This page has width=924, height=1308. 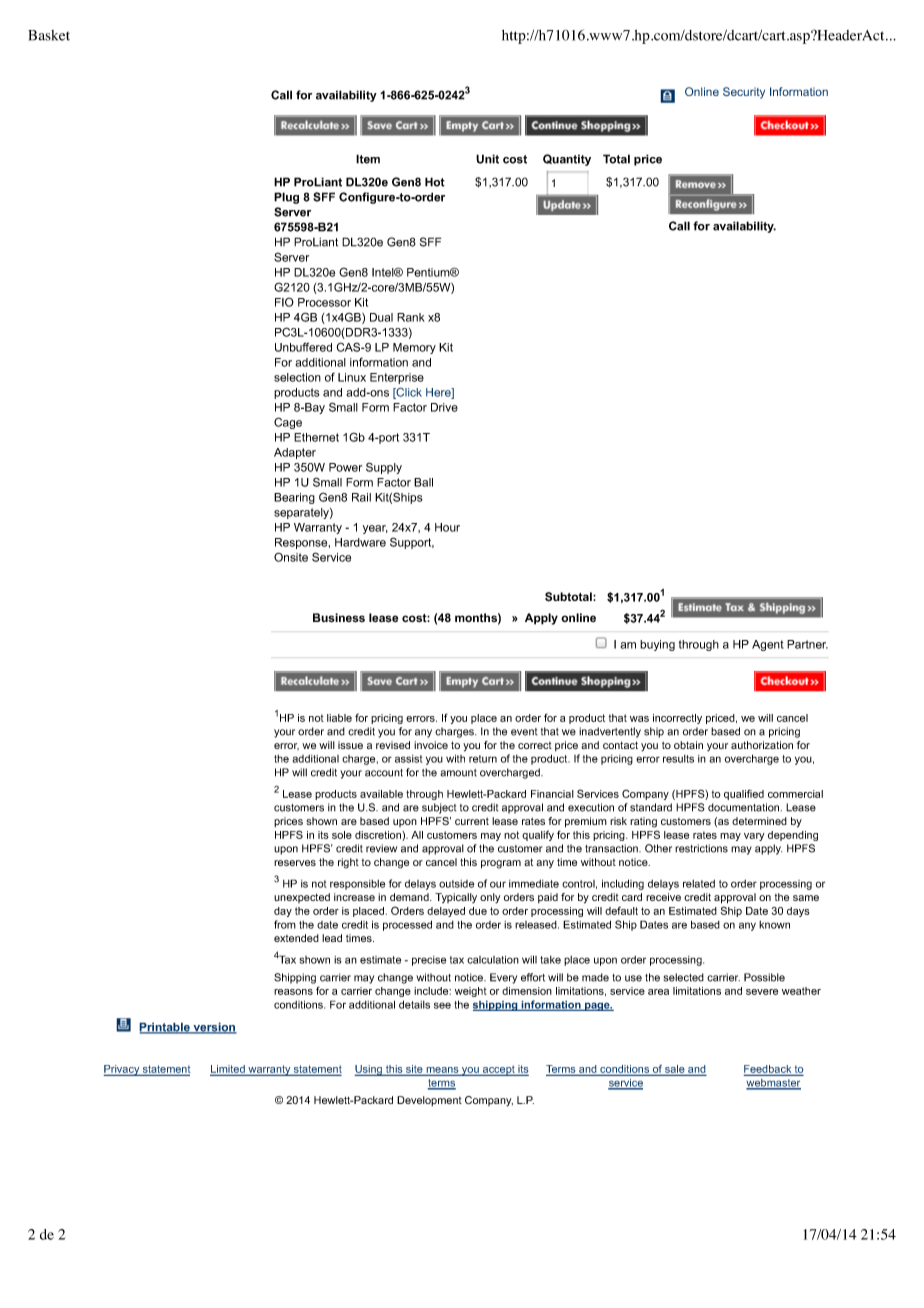 What do you see at coordinates (339, 718) in the page?
I see `liable` at bounding box center [339, 718].
